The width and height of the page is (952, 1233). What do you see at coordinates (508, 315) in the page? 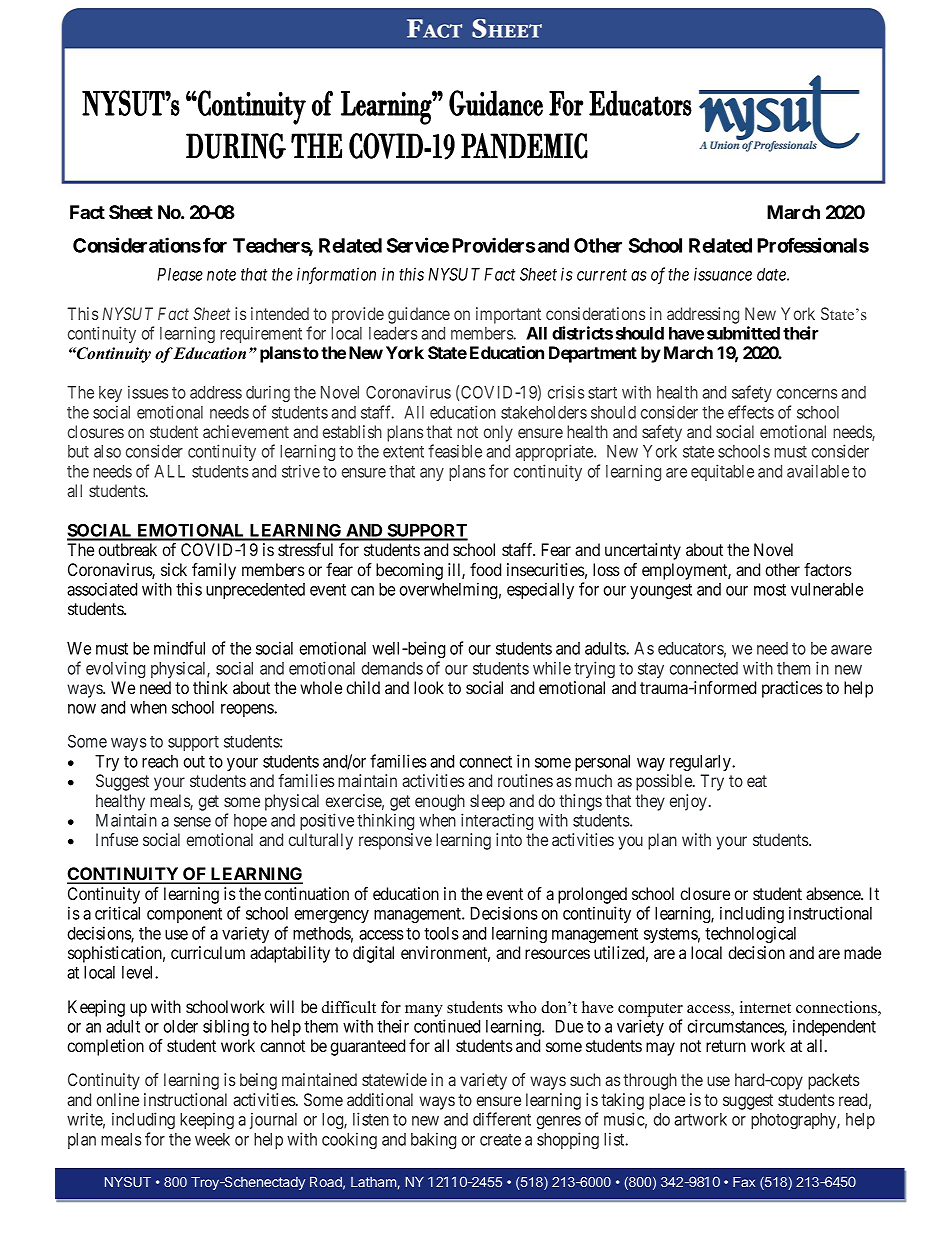
I see `important` at bounding box center [508, 315].
